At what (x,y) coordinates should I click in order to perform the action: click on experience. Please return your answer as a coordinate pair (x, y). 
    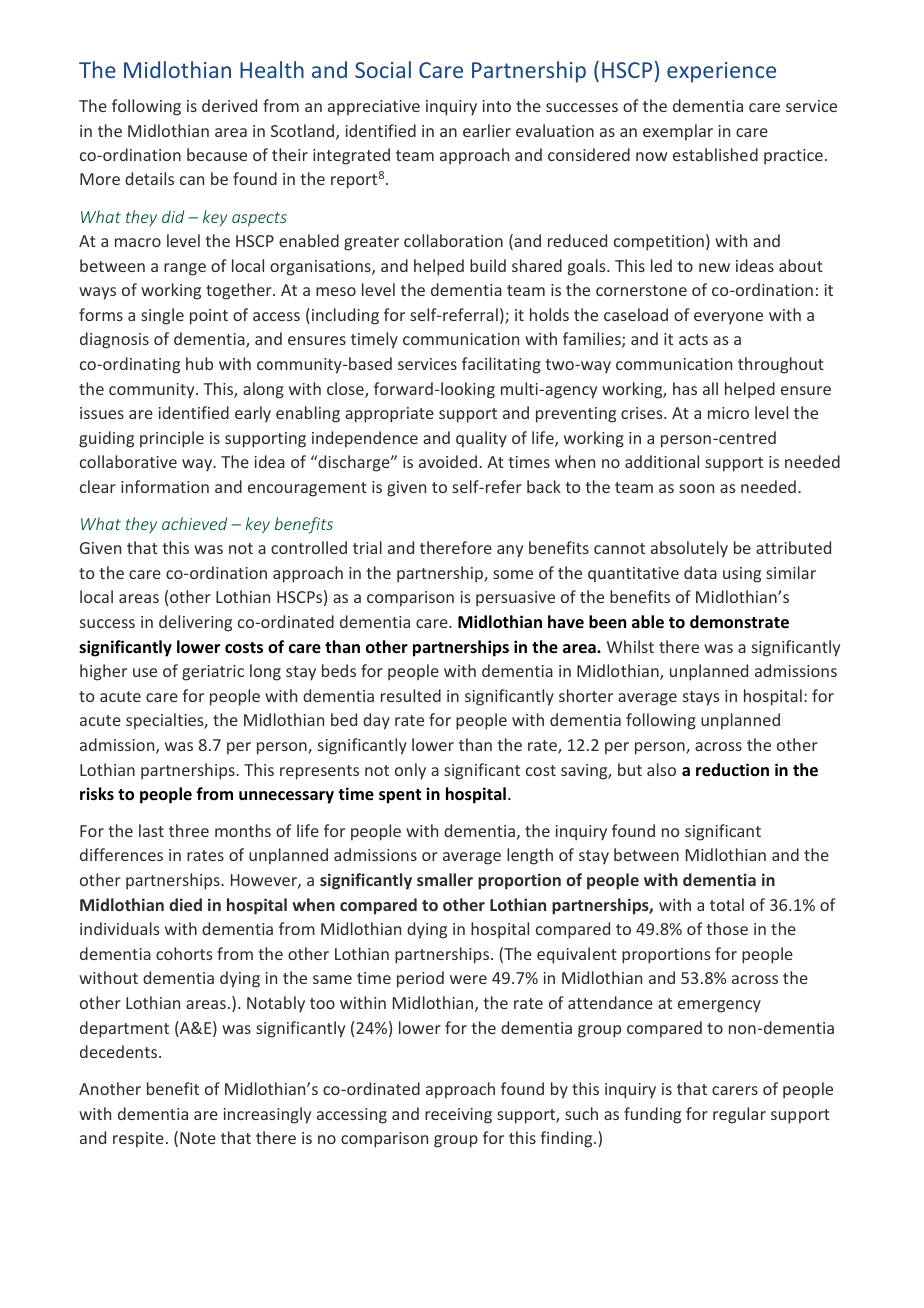
    Looking at the image, I should click on (721, 72).
